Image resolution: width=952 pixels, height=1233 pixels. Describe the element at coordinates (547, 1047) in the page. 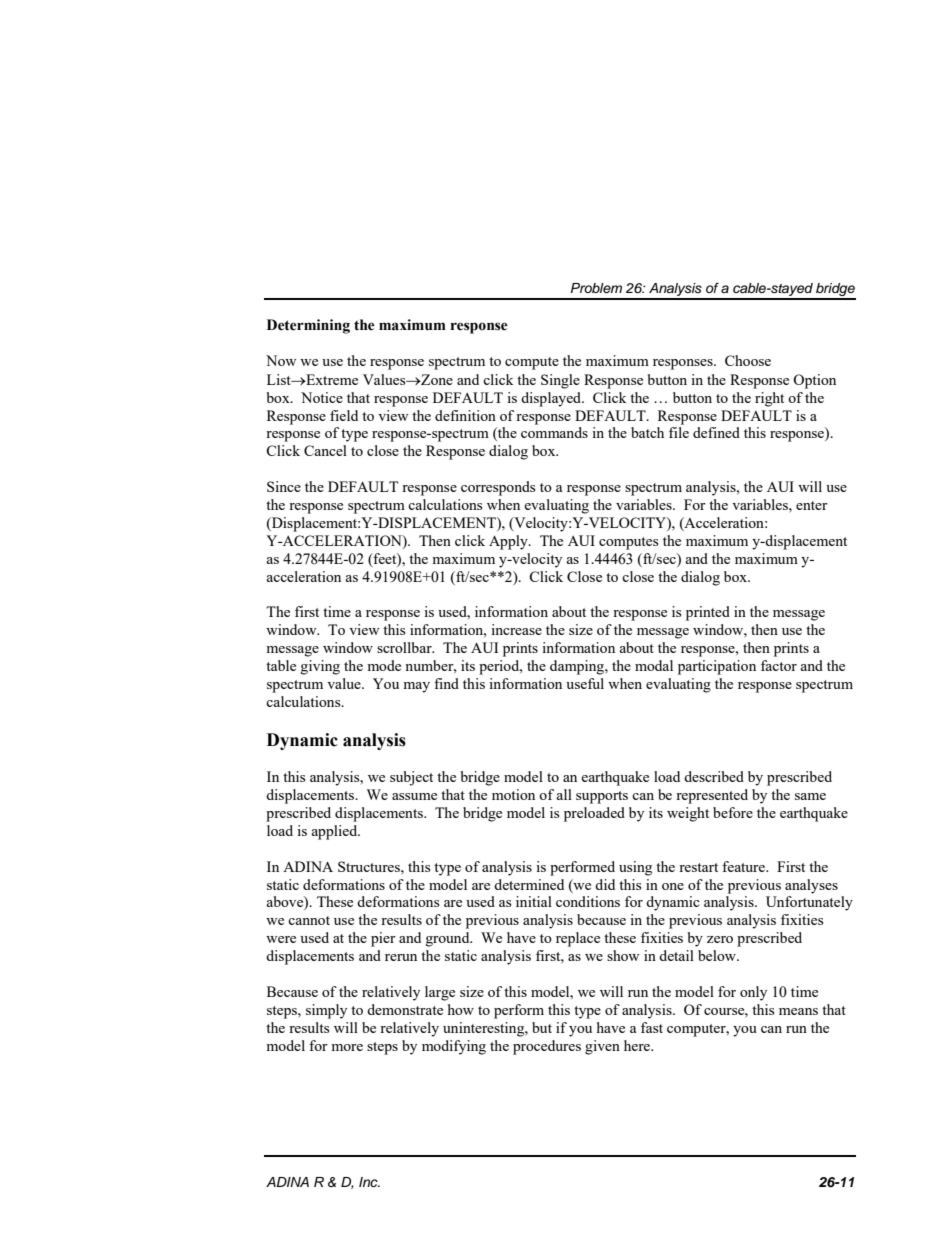

I see `procedures` at that location.
